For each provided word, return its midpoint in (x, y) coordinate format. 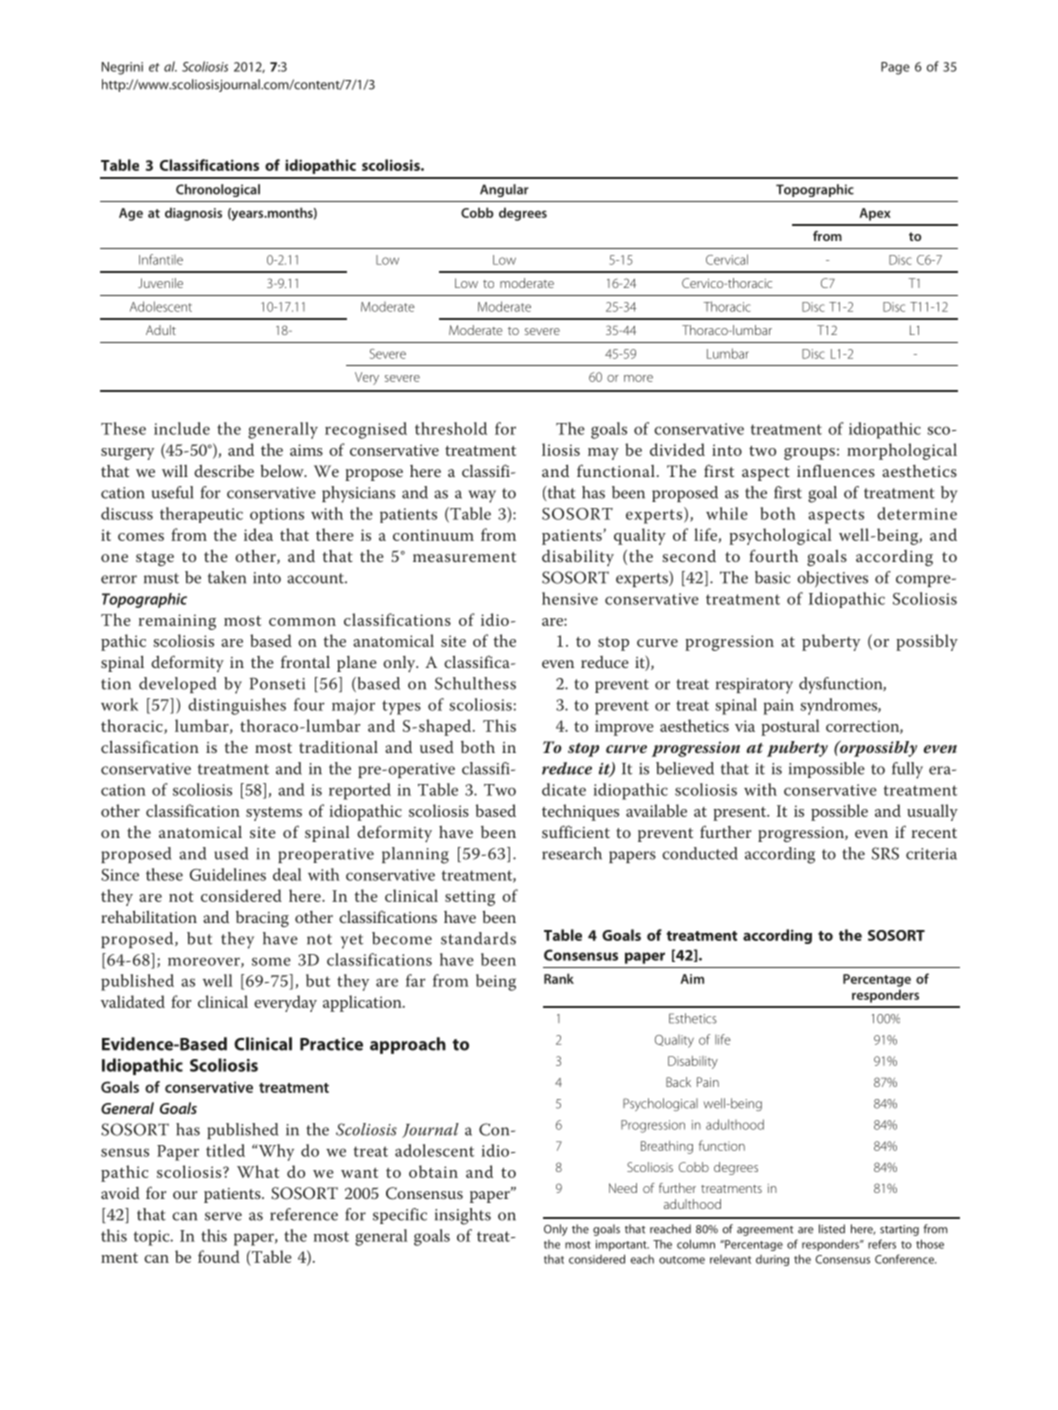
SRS (885, 853)
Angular (504, 190)
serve (223, 1216)
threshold (451, 428)
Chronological (218, 190)
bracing (262, 919)
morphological (902, 451)
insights (463, 1216)
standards (478, 938)
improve (624, 728)
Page (895, 68)
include (182, 428)
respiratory (754, 686)
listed (832, 1229)
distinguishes (237, 706)
